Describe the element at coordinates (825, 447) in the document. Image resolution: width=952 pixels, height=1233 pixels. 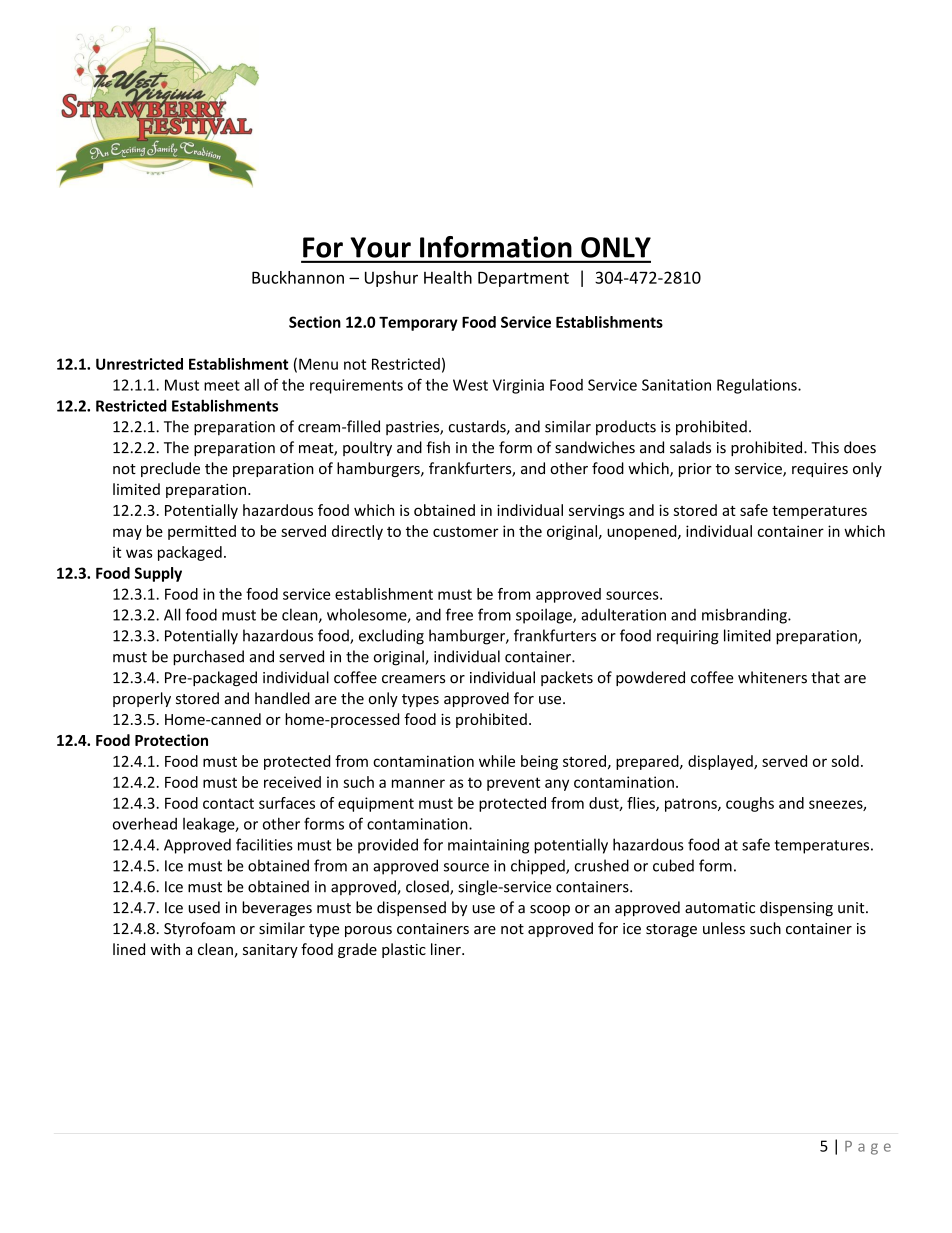
I see `This` at that location.
